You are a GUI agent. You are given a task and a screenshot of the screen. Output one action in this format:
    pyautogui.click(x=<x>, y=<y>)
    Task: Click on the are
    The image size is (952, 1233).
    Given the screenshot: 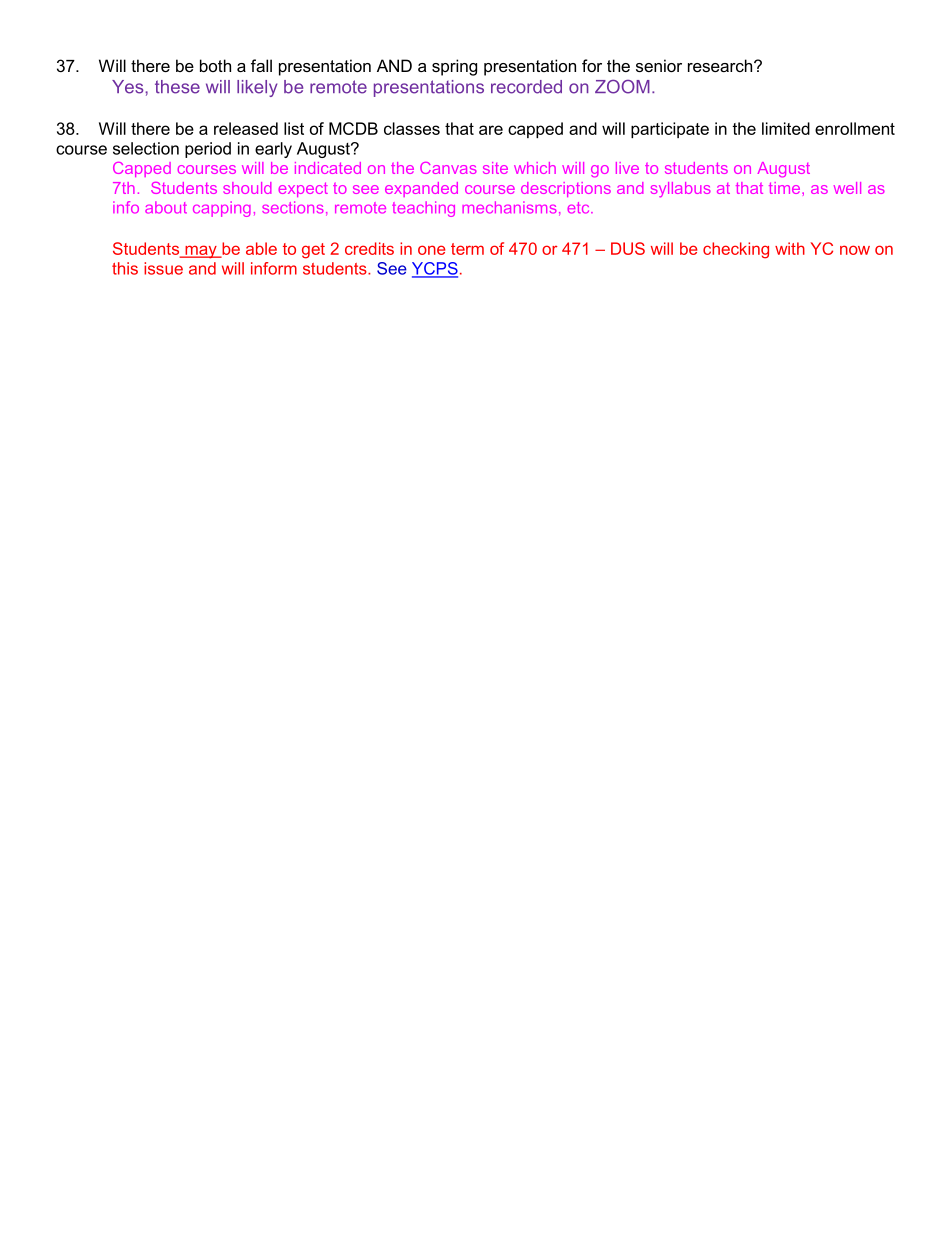 What is the action you would take?
    pyautogui.click(x=491, y=130)
